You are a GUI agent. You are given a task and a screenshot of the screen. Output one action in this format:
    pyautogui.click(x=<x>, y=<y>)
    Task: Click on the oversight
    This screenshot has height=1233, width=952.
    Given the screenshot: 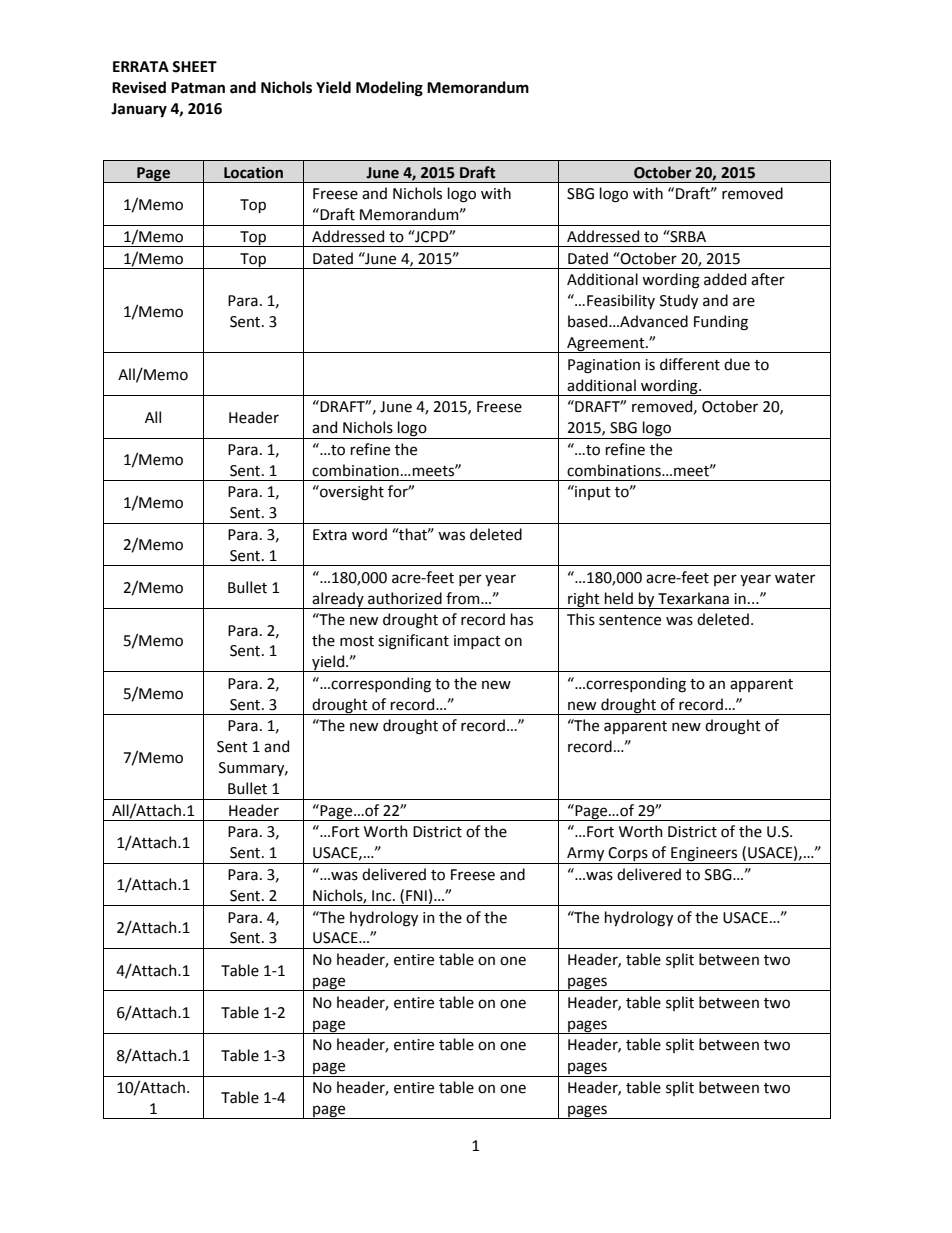 What is the action you would take?
    pyautogui.click(x=351, y=493)
